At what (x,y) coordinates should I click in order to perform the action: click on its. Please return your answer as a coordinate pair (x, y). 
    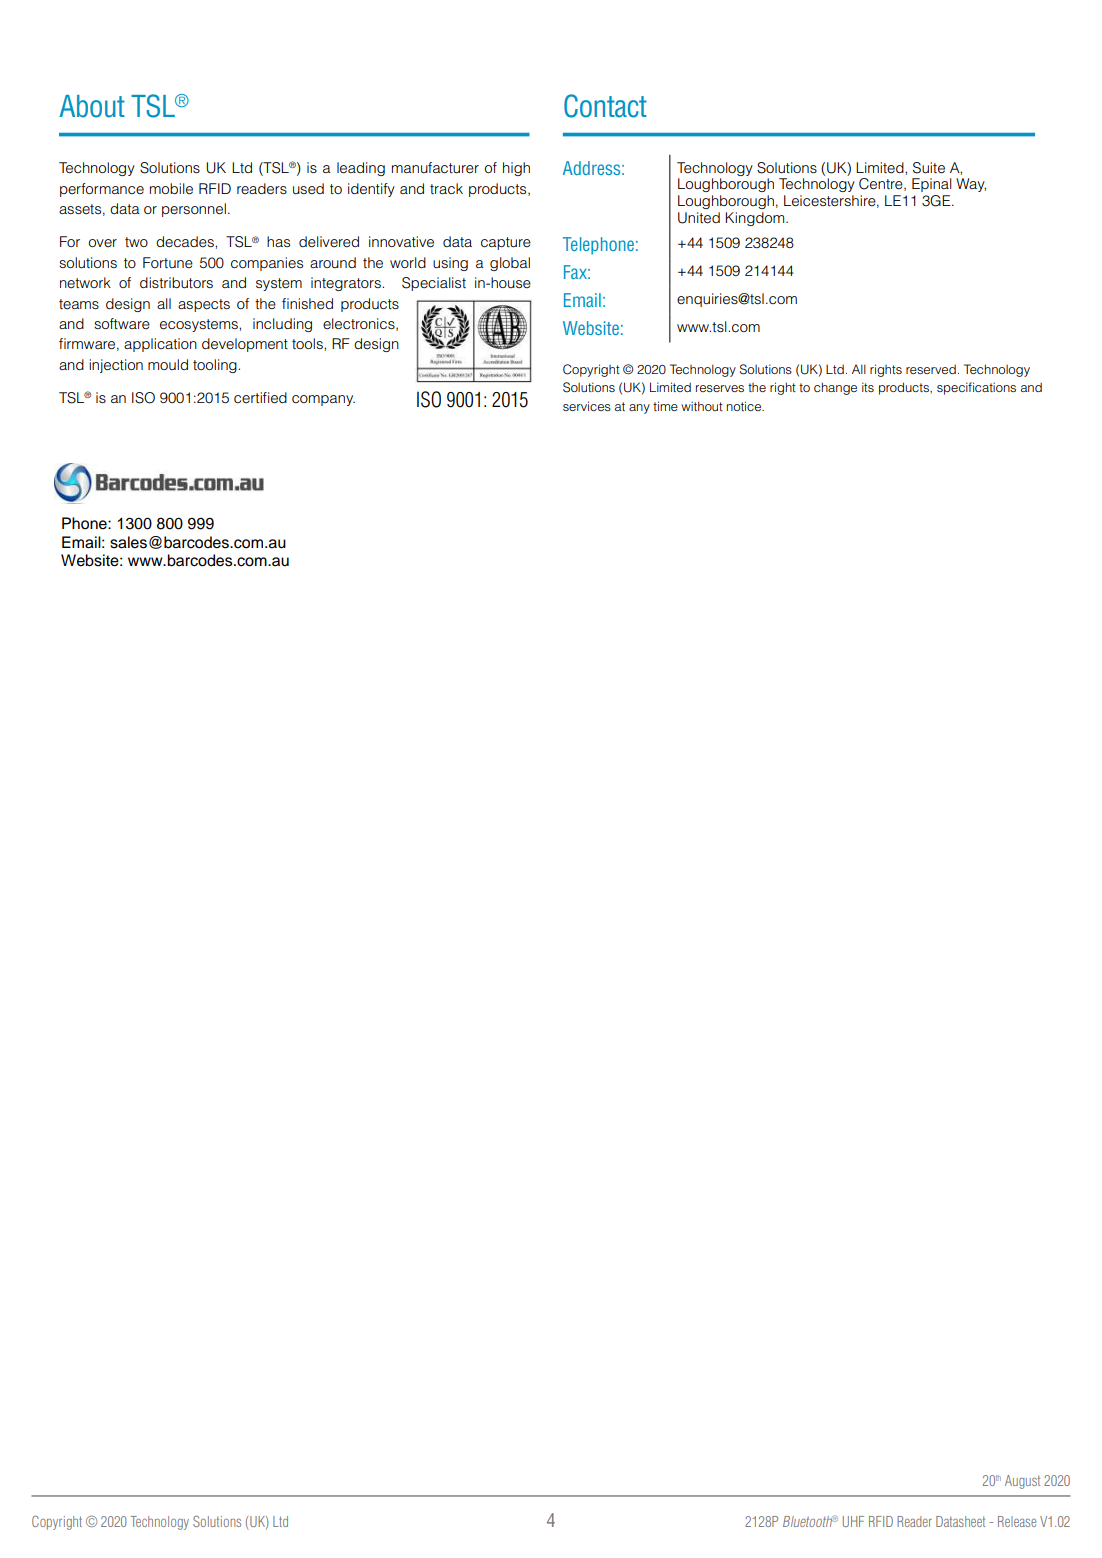
    Looking at the image, I should click on (868, 387).
